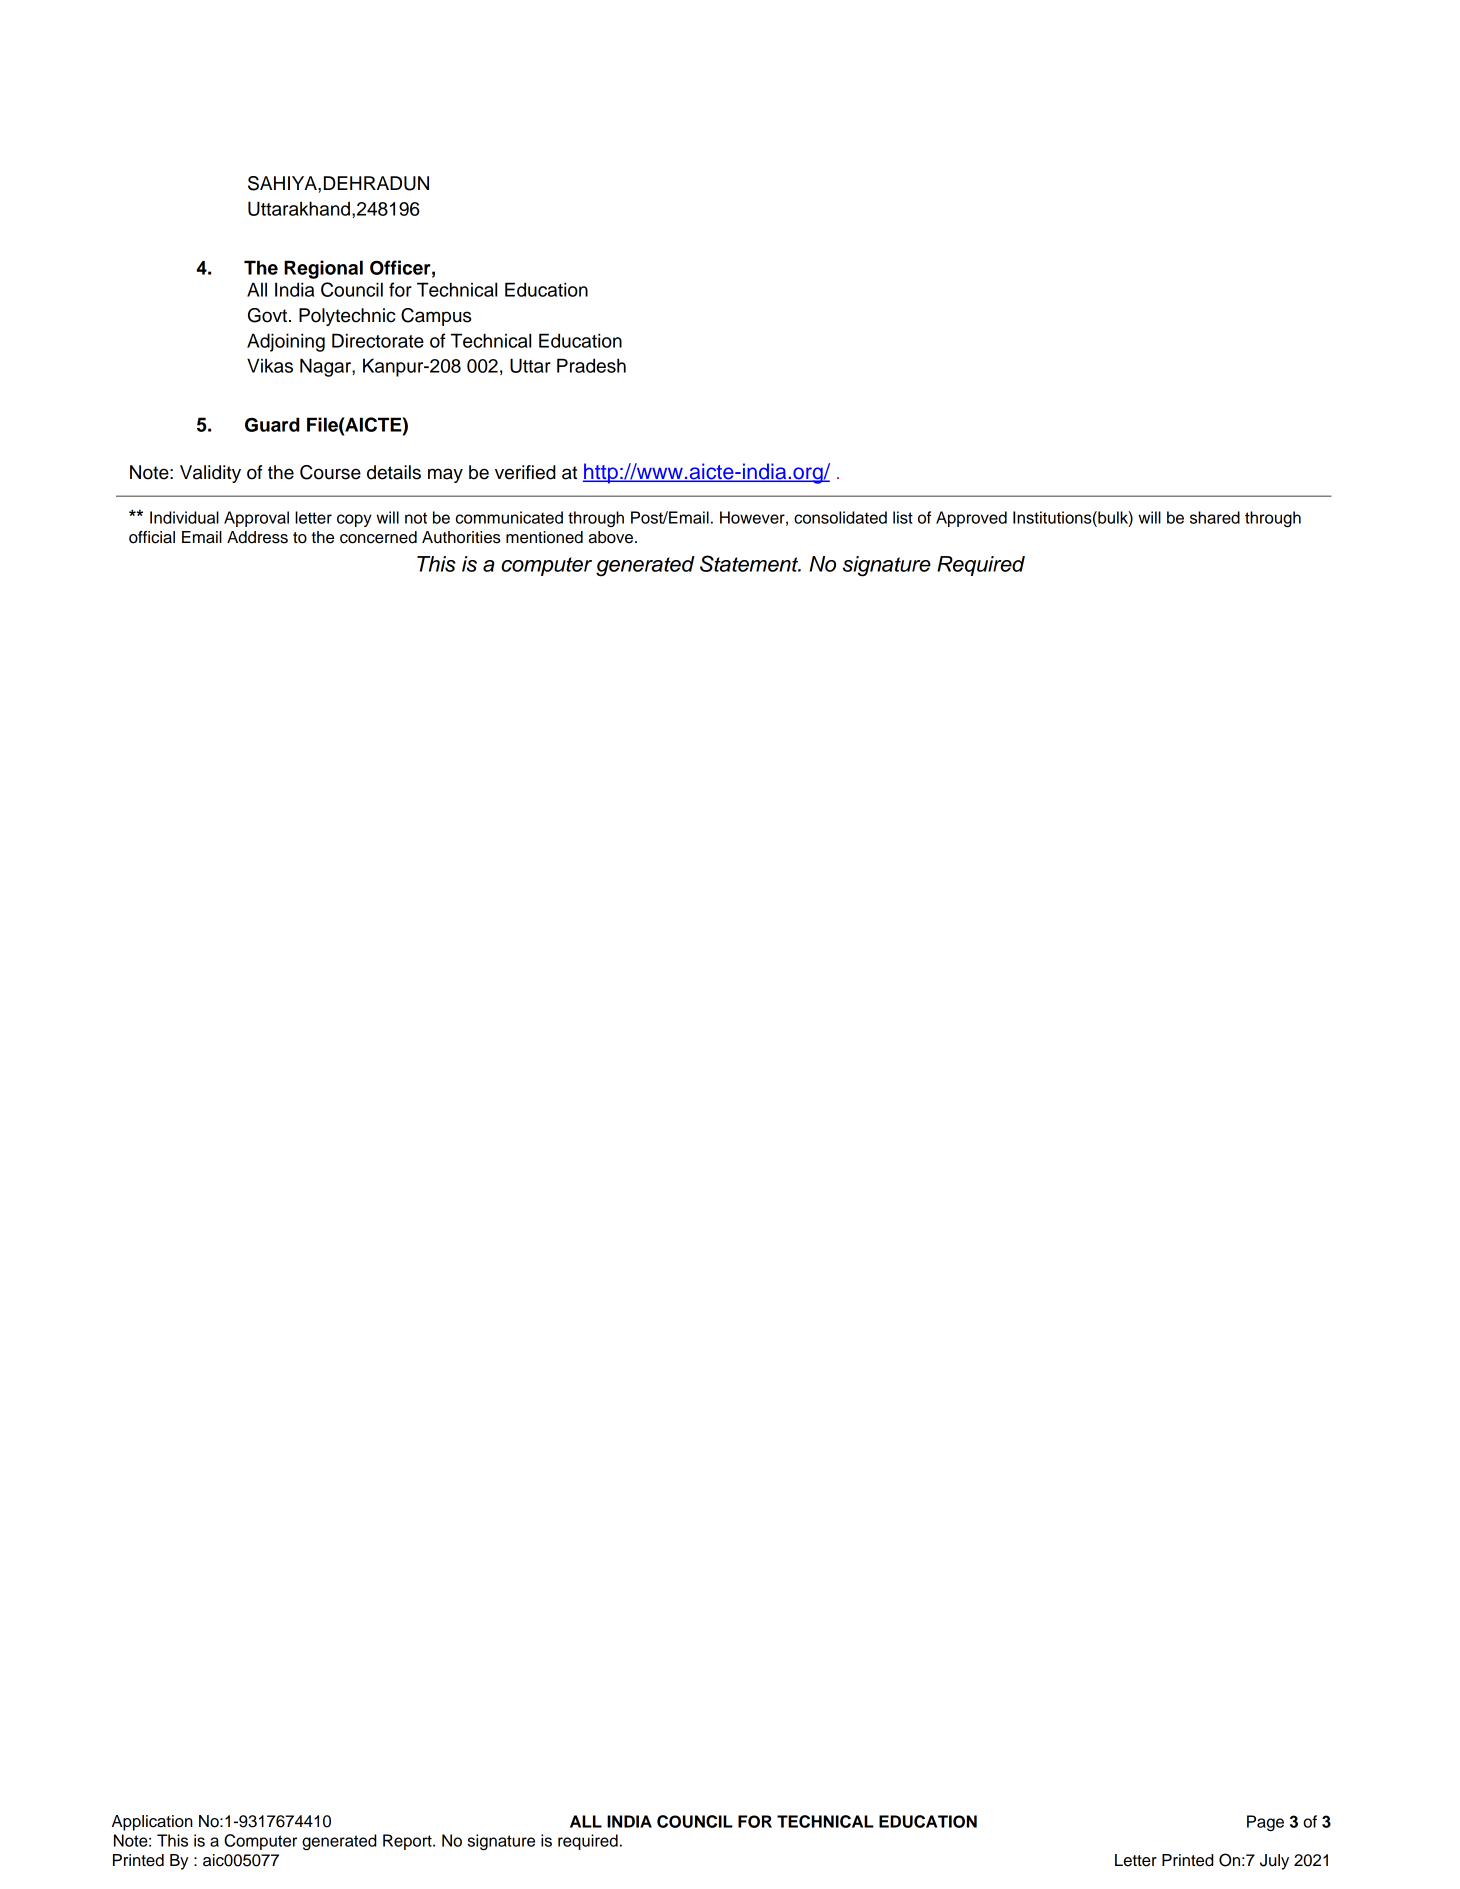  I want to click on Pradesh, so click(591, 365).
